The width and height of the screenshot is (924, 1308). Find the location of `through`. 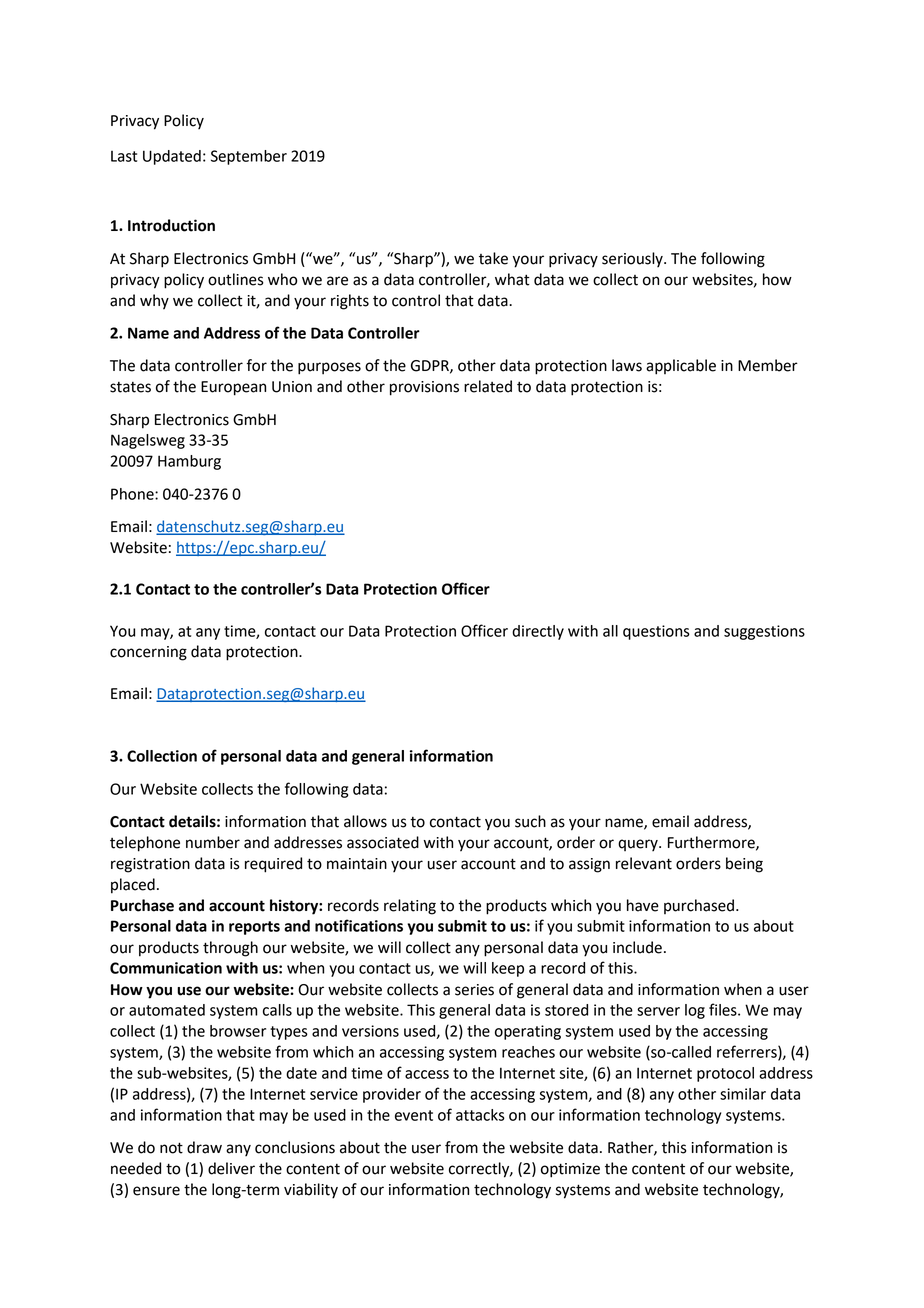

through is located at coordinates (230, 949).
